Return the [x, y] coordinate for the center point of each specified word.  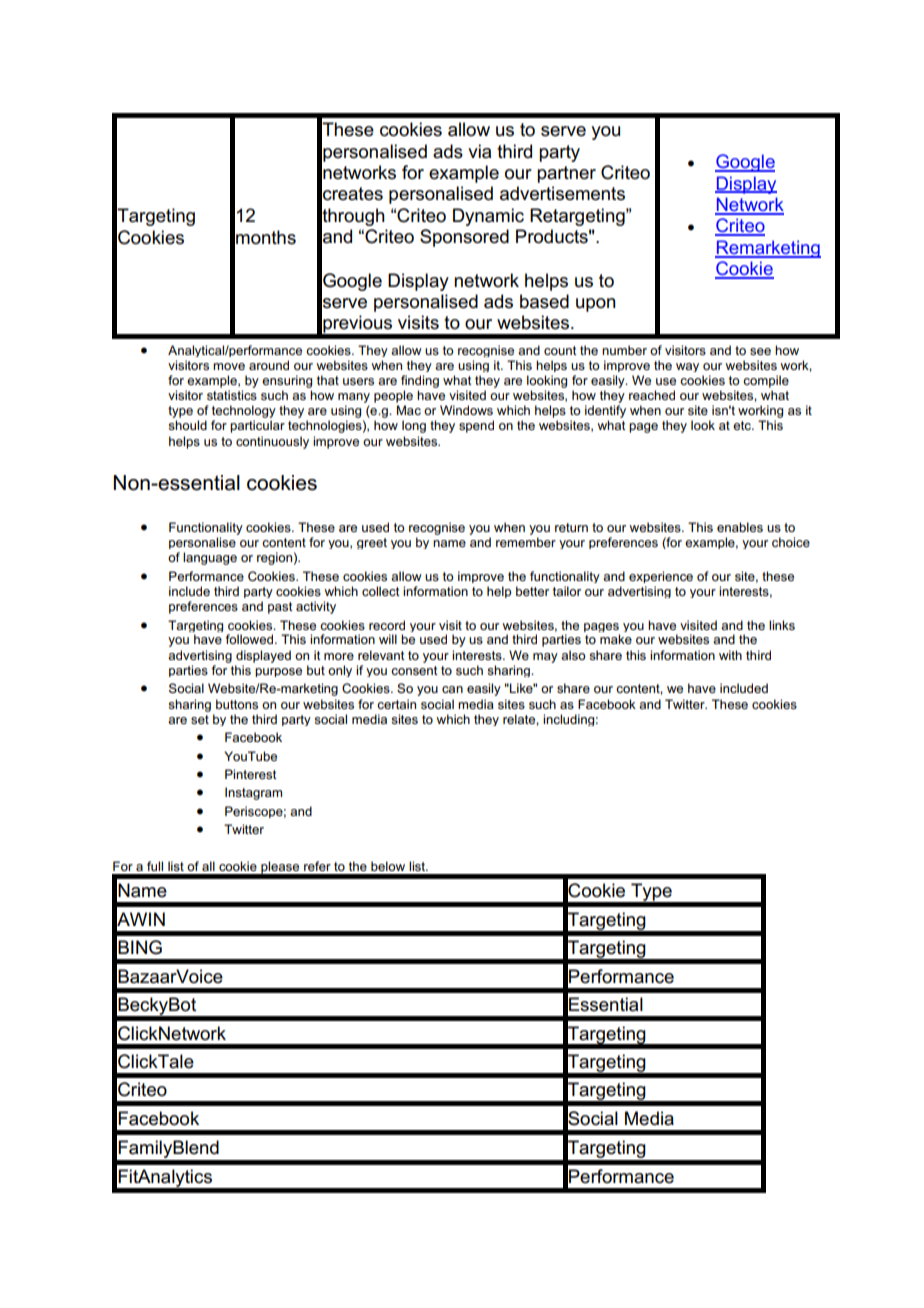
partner [566, 174]
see [760, 351]
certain [396, 704]
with [730, 655]
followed [250, 639]
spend [476, 426]
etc [743, 425]
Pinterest [251, 774]
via [479, 151]
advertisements [562, 193]
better [532, 591]
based [544, 301]
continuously [272, 442]
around [269, 365]
